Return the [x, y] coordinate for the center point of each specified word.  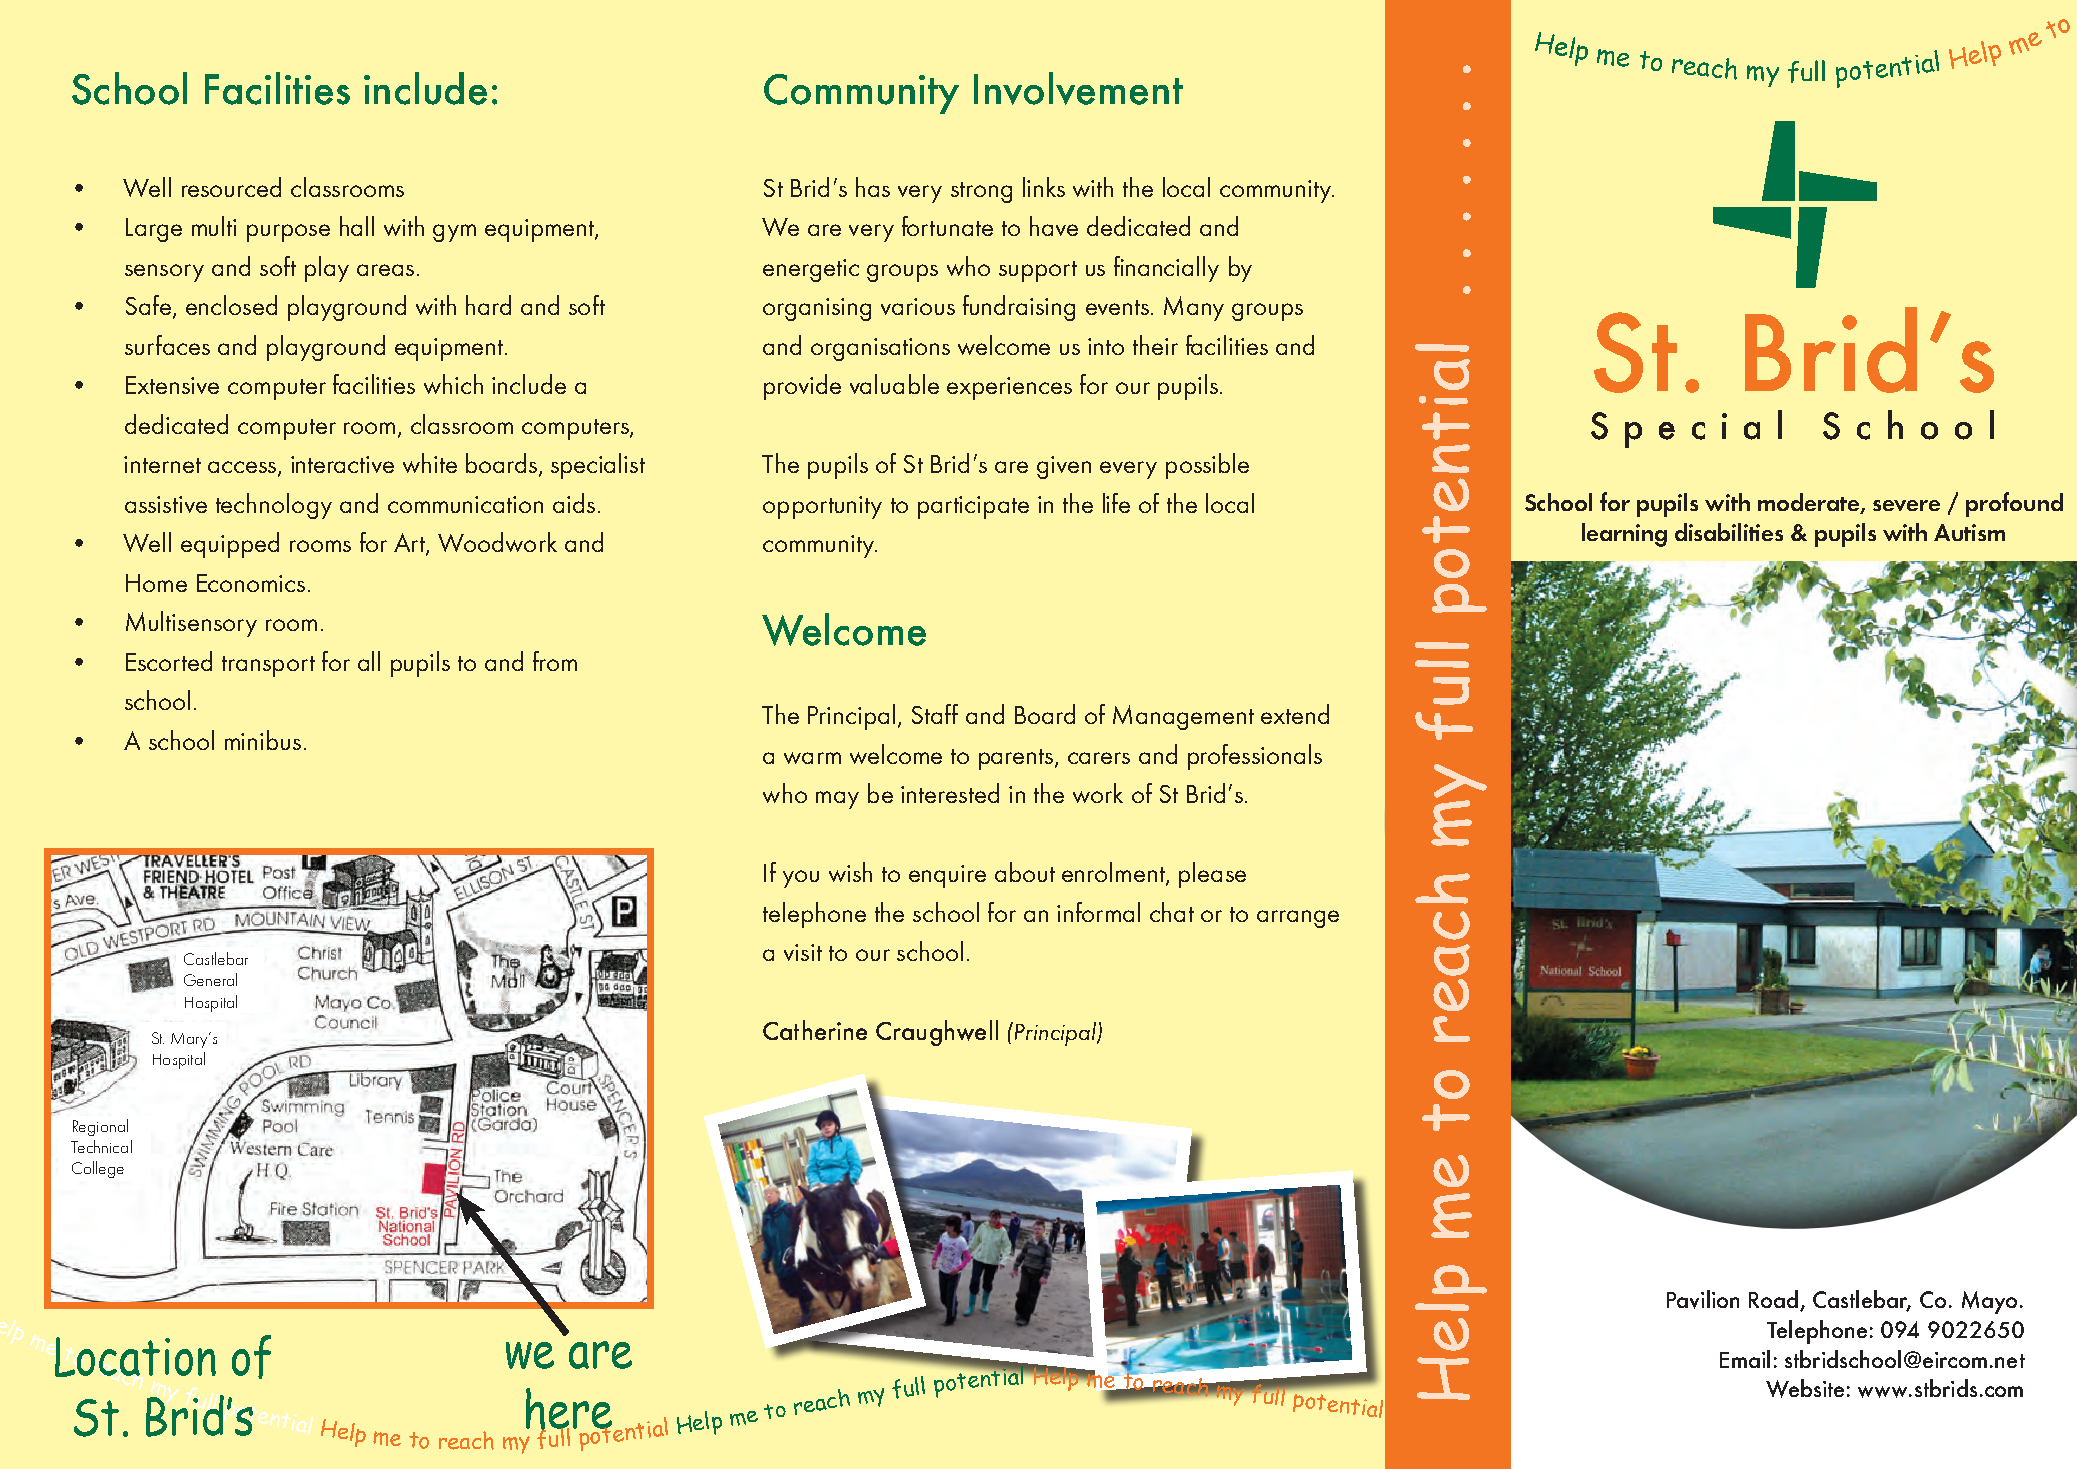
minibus [263, 740]
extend [1295, 714]
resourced [231, 187]
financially [1166, 269]
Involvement [1078, 88]
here [569, 1410]
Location [135, 1357]
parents [1017, 759]
